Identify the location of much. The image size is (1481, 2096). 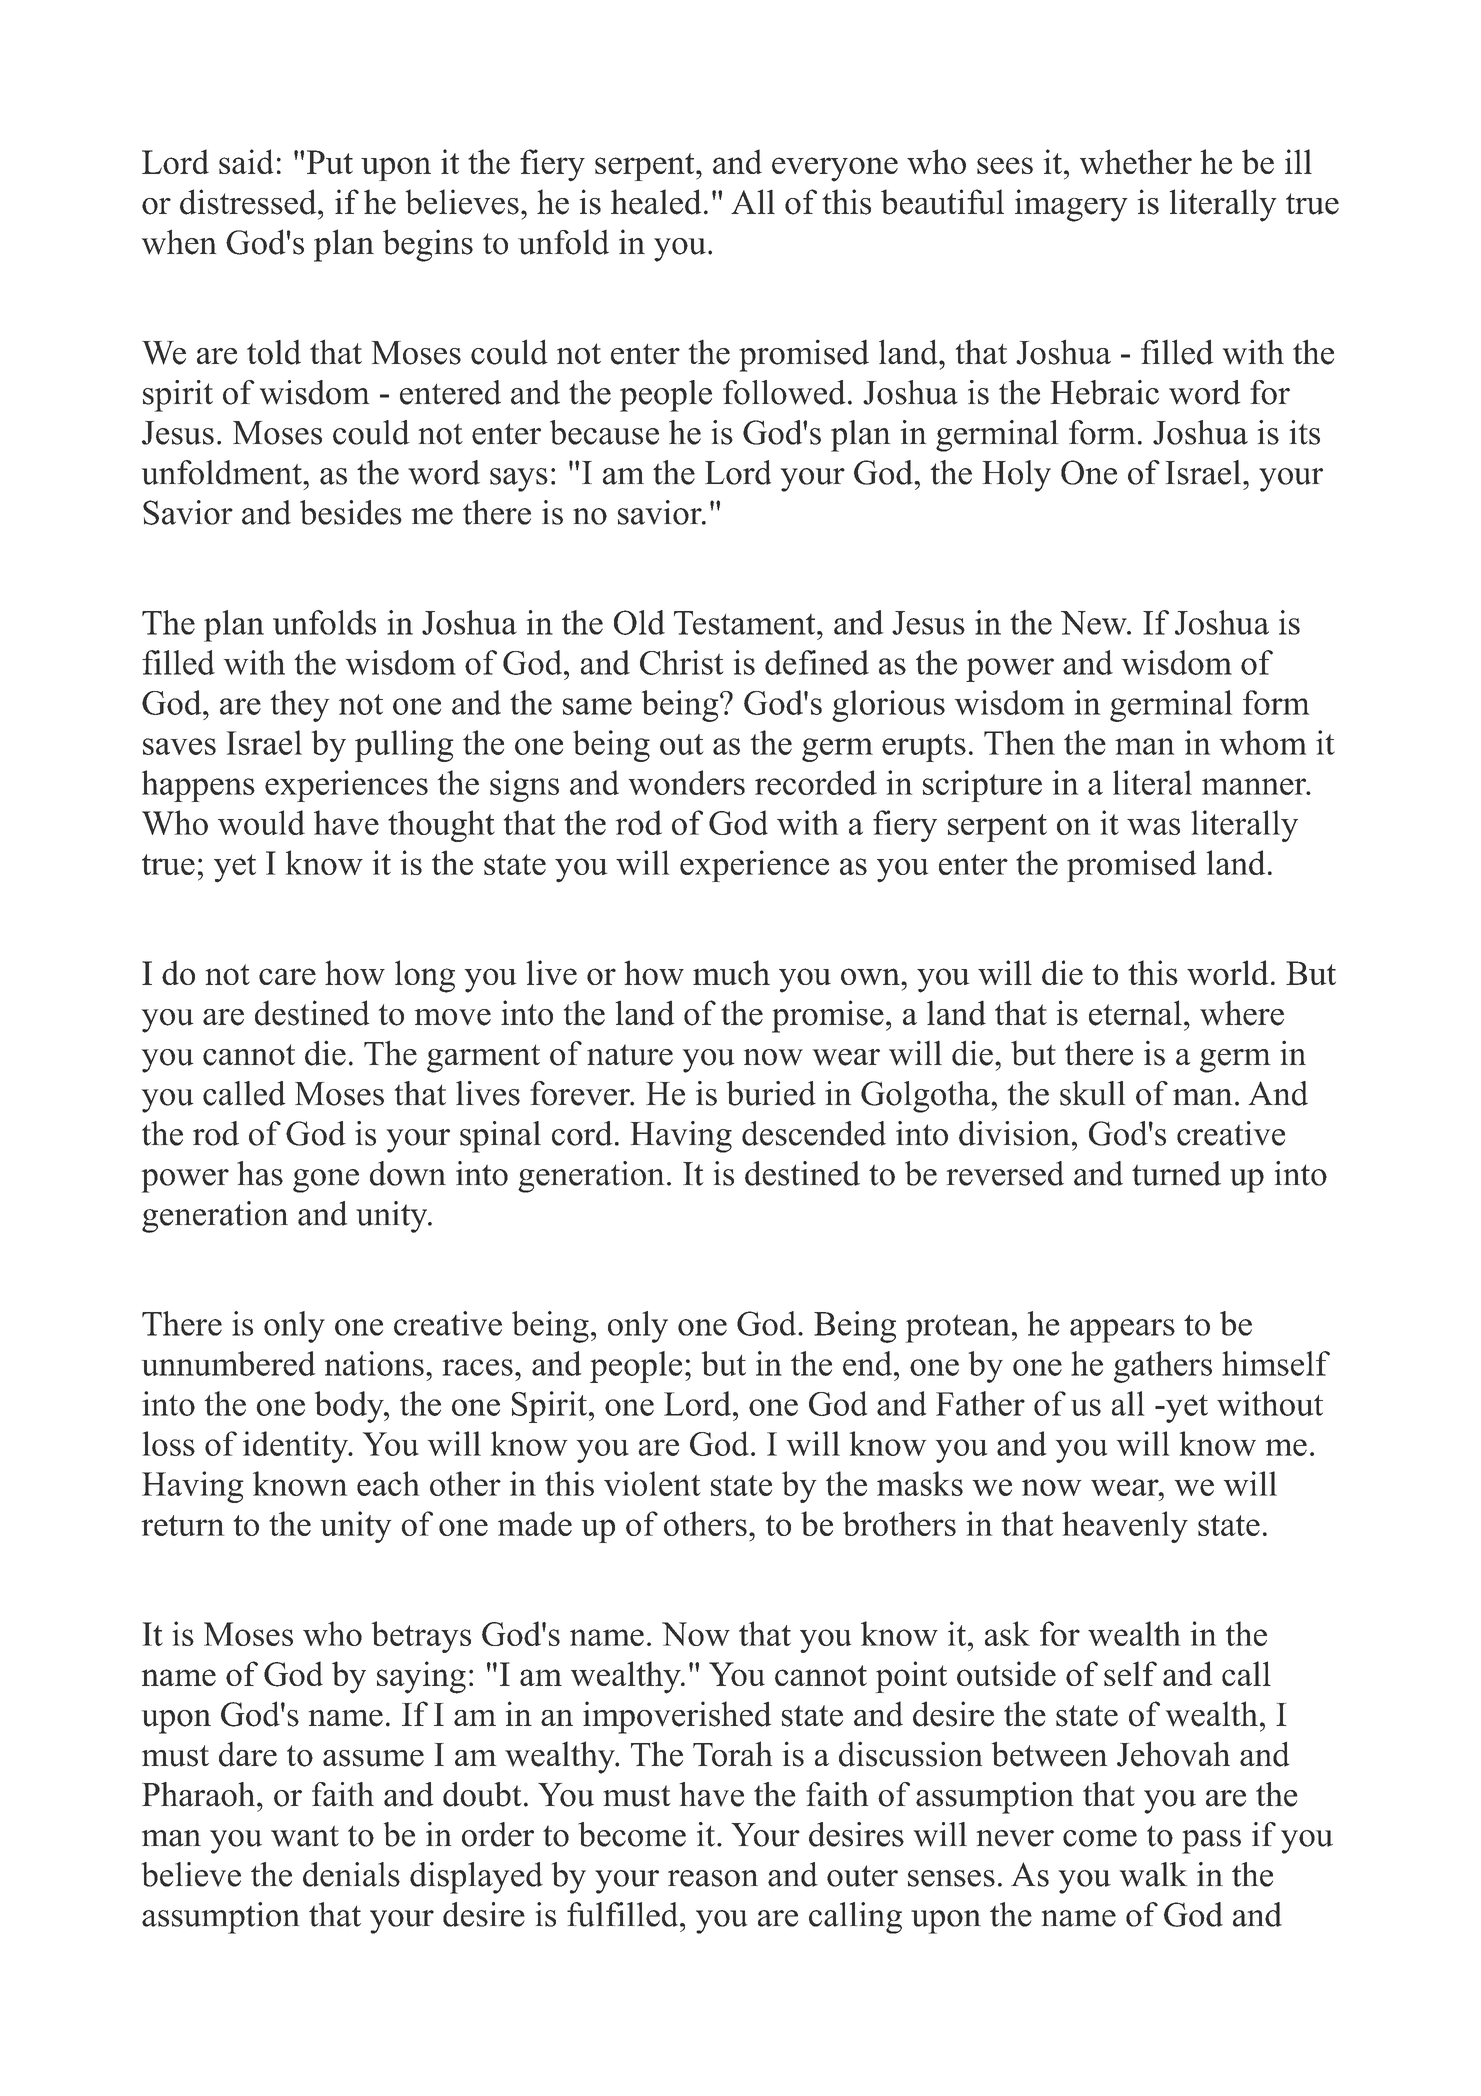
(731, 972).
